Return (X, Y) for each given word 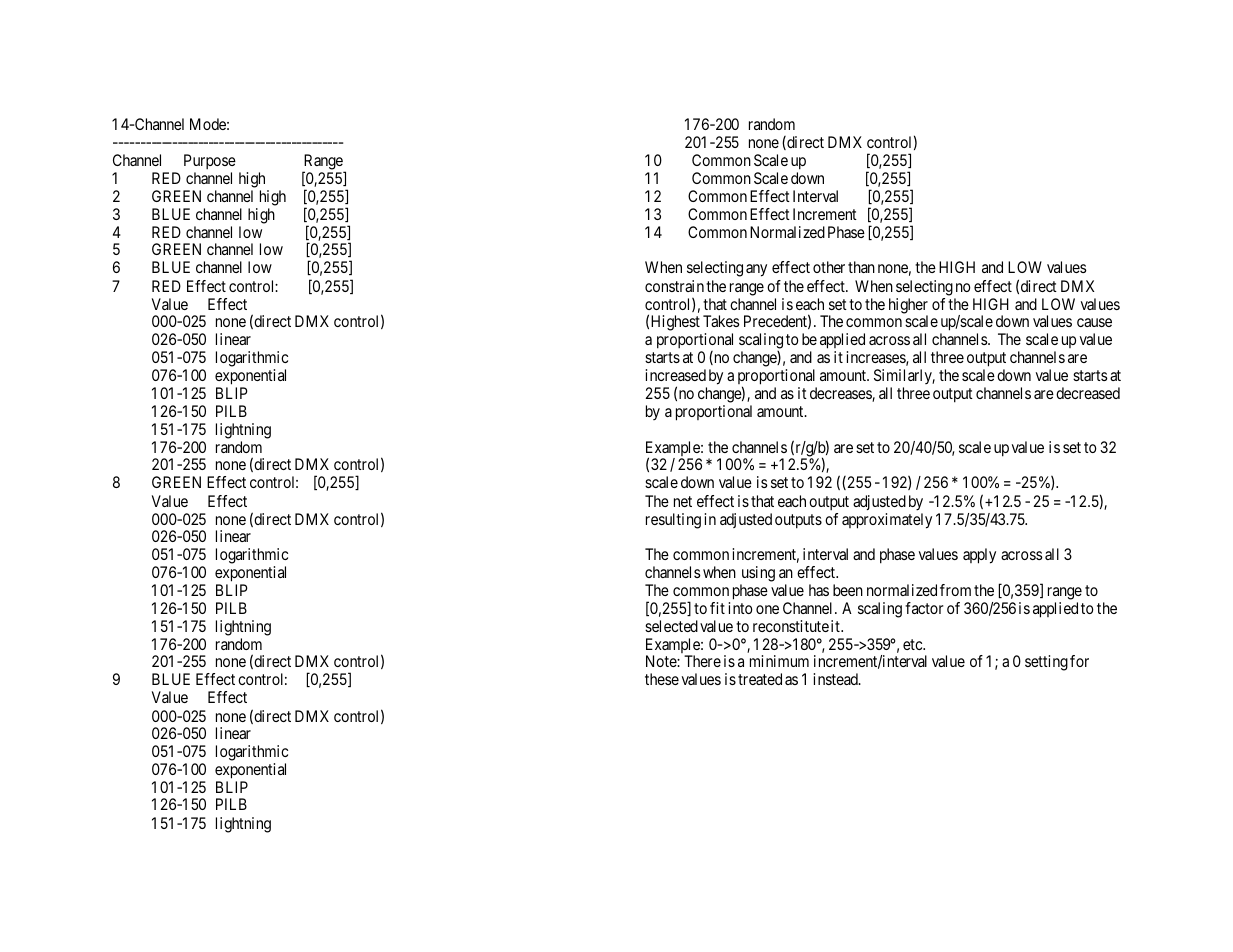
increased (676, 375)
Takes (721, 321)
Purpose (210, 162)
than (861, 267)
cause (1094, 322)
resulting (673, 521)
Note (662, 661)
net (683, 501)
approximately (887, 521)
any (756, 270)
